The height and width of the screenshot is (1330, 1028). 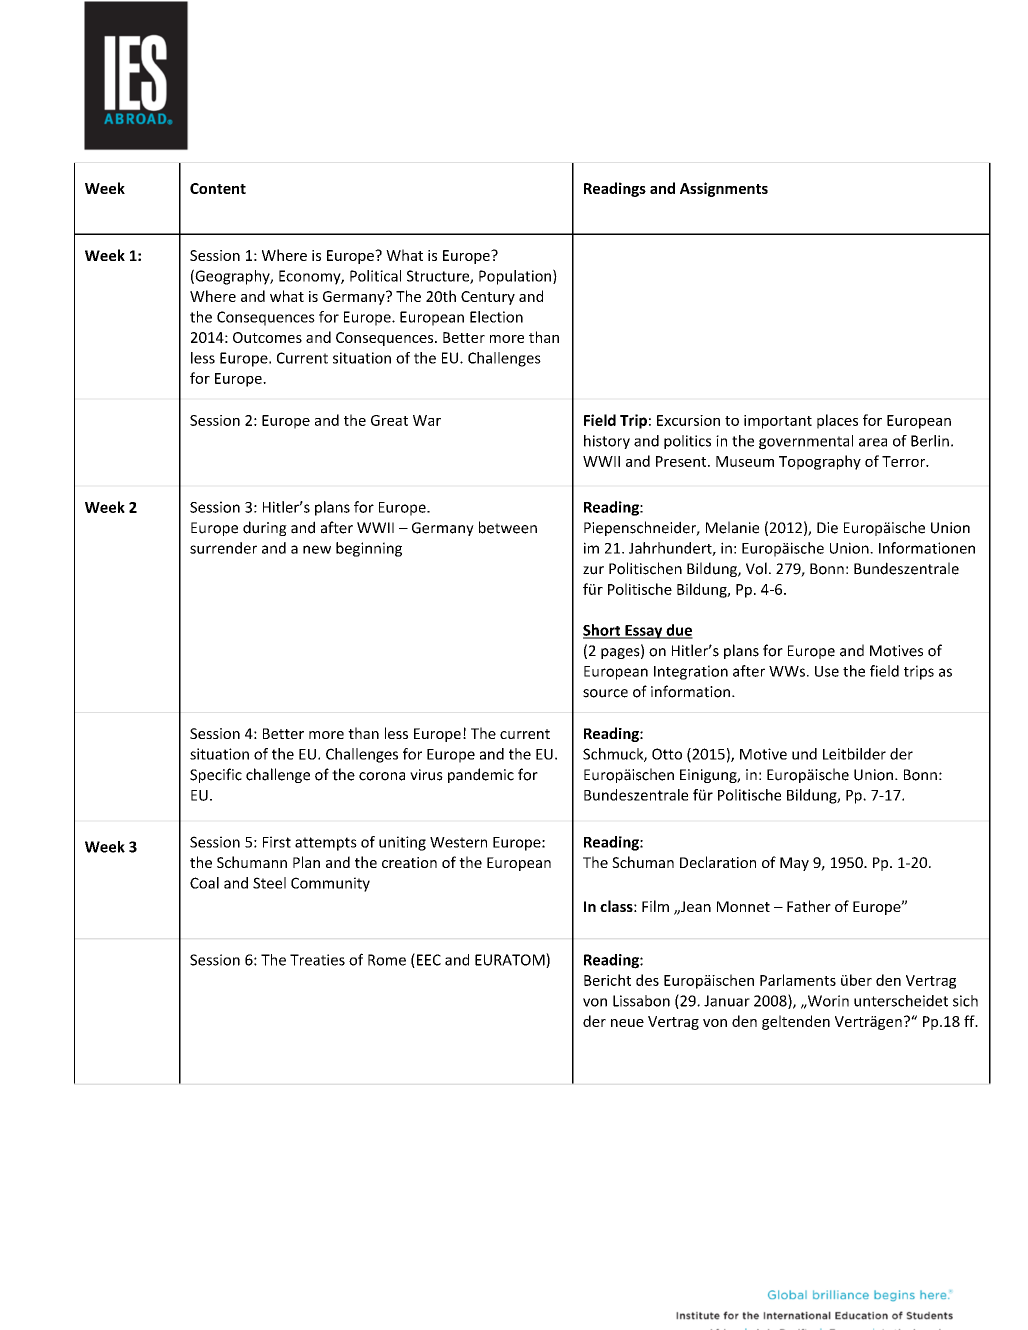 What do you see at coordinates (317, 960) in the screenshot?
I see `Treaties` at bounding box center [317, 960].
